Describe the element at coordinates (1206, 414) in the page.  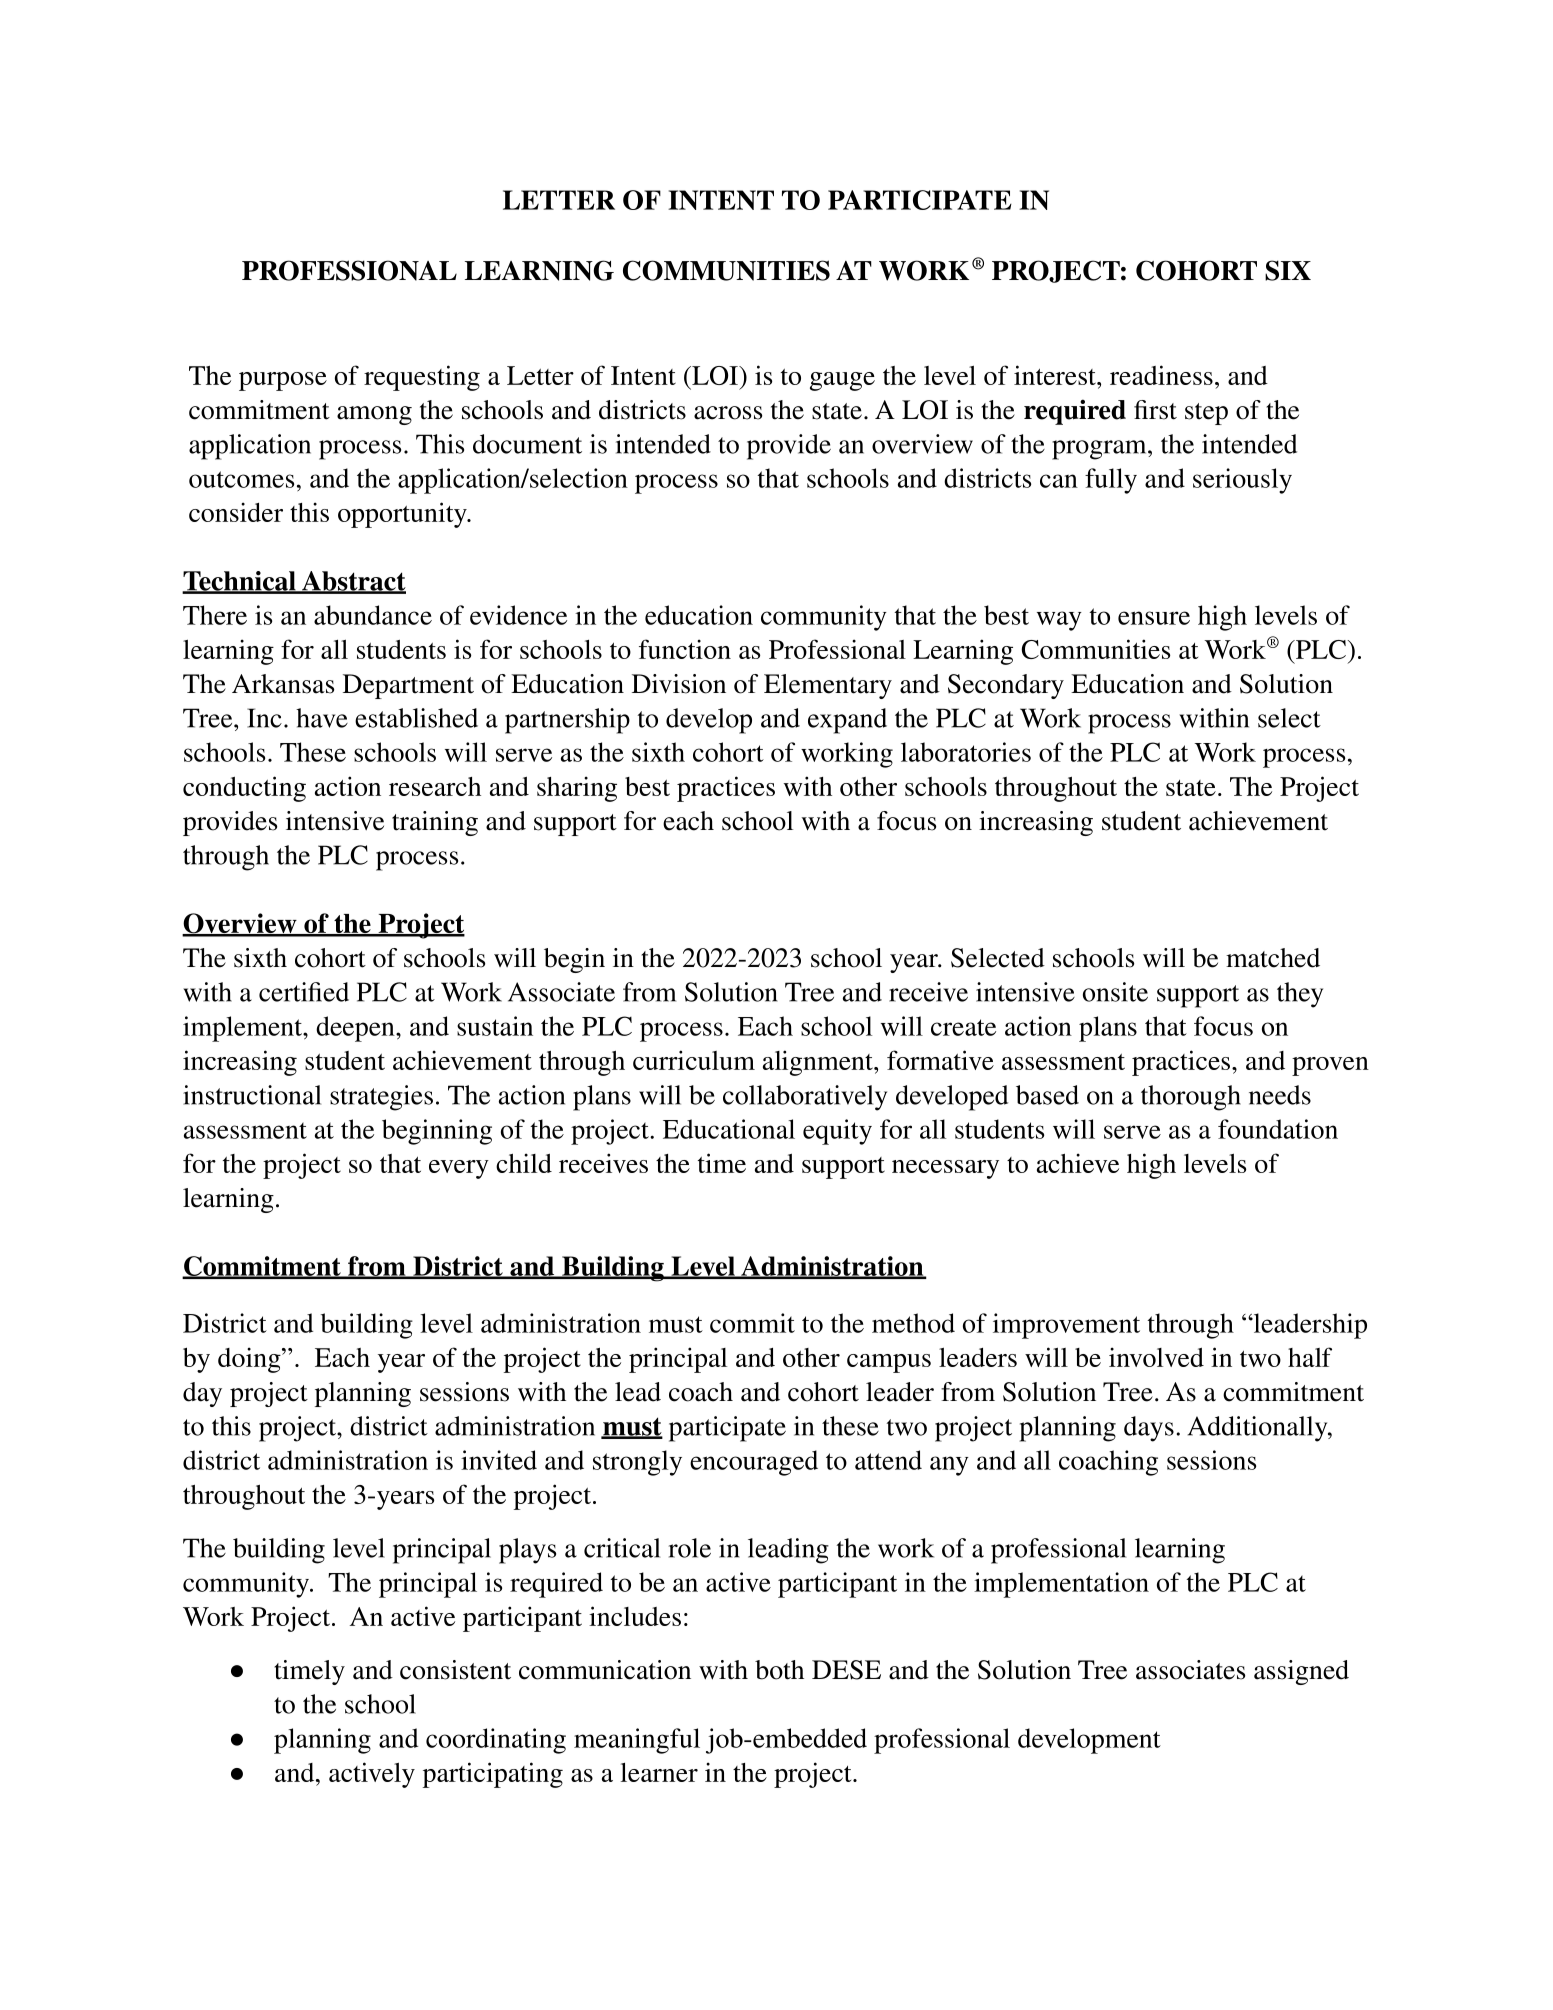
I see `step` at that location.
